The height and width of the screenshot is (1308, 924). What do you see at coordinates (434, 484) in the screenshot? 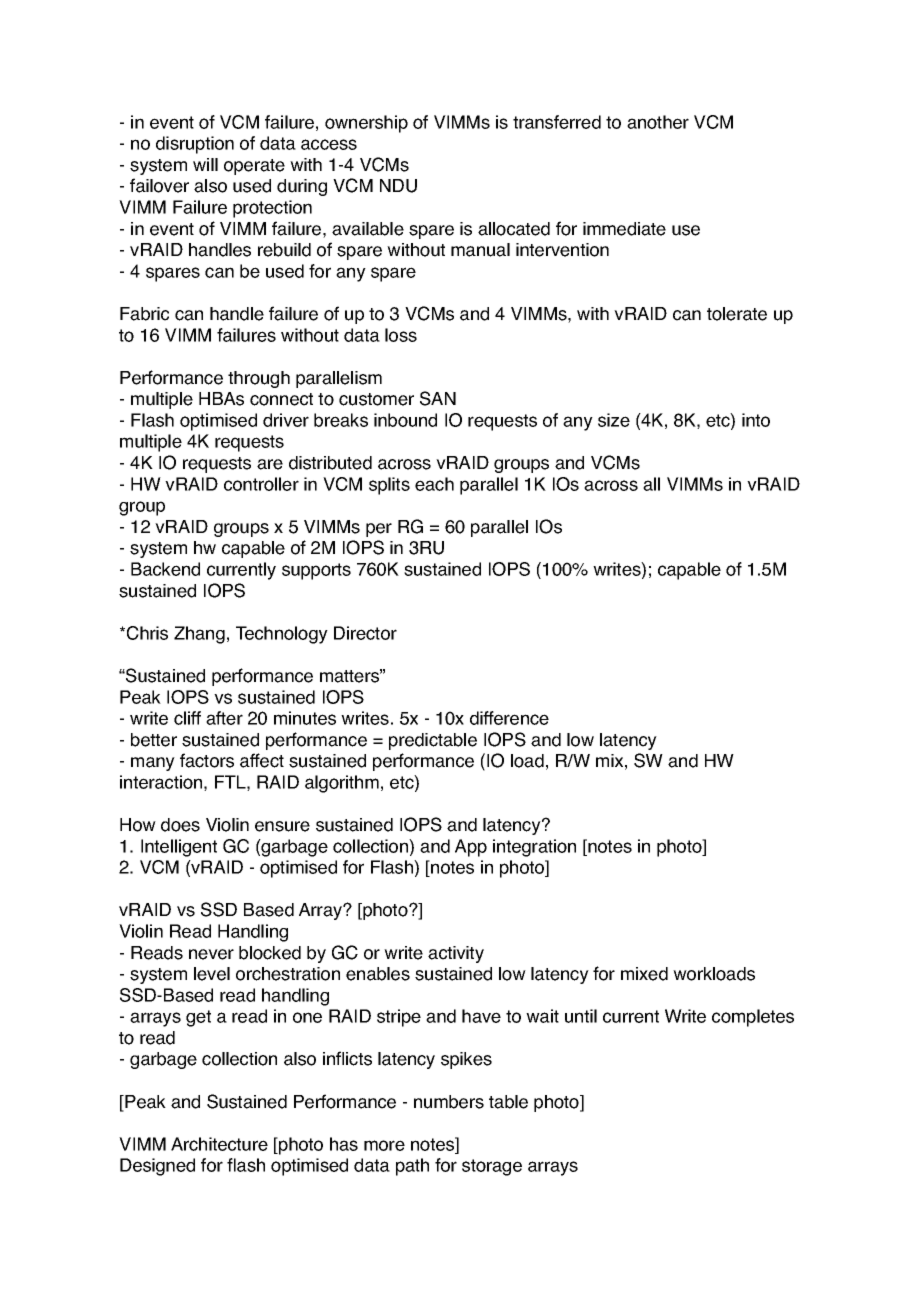
I see `each` at bounding box center [434, 484].
